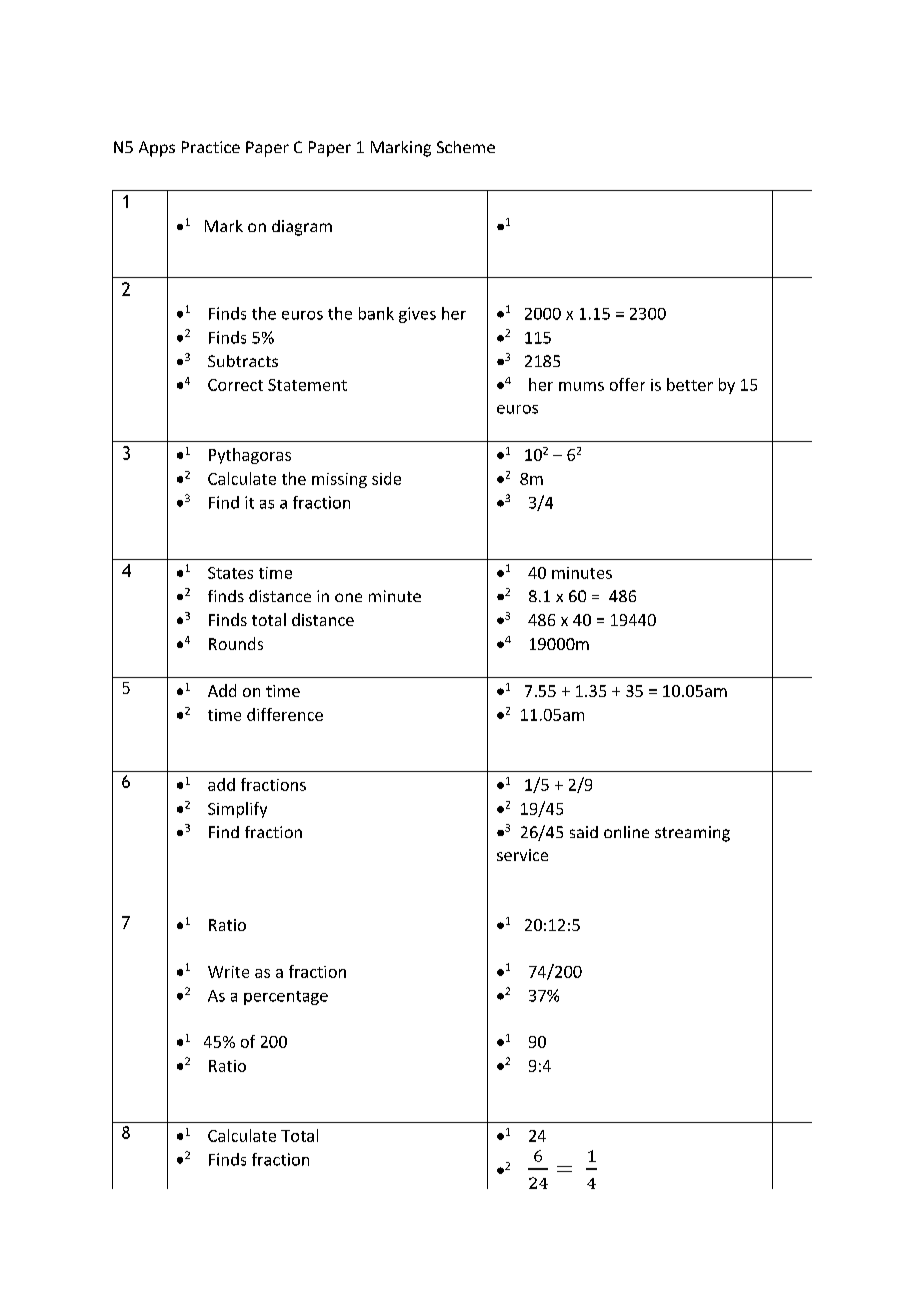  Describe the element at coordinates (211, 147) in the screenshot. I see `Practice` at that location.
